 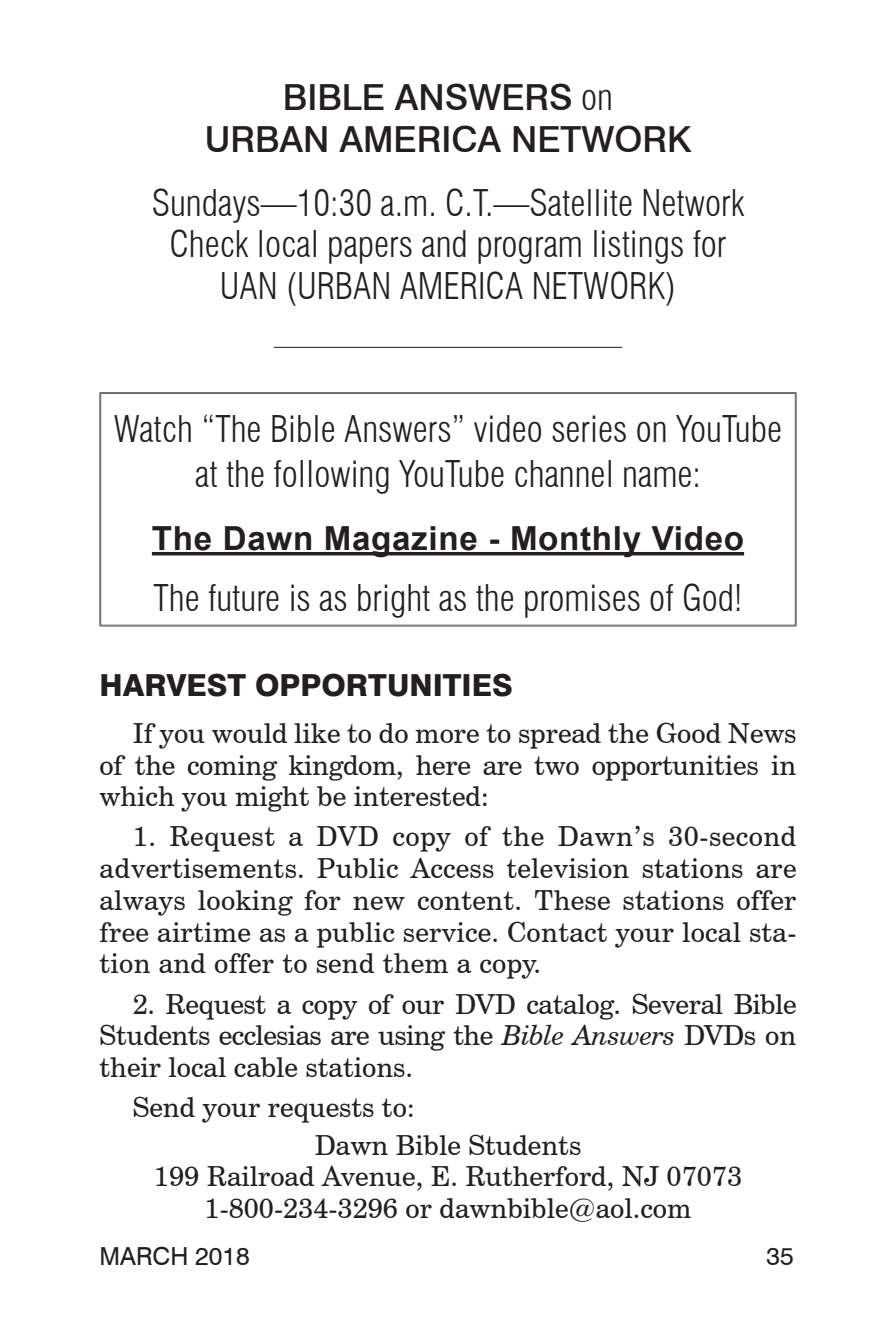 I want to click on Check, so click(x=209, y=243).
